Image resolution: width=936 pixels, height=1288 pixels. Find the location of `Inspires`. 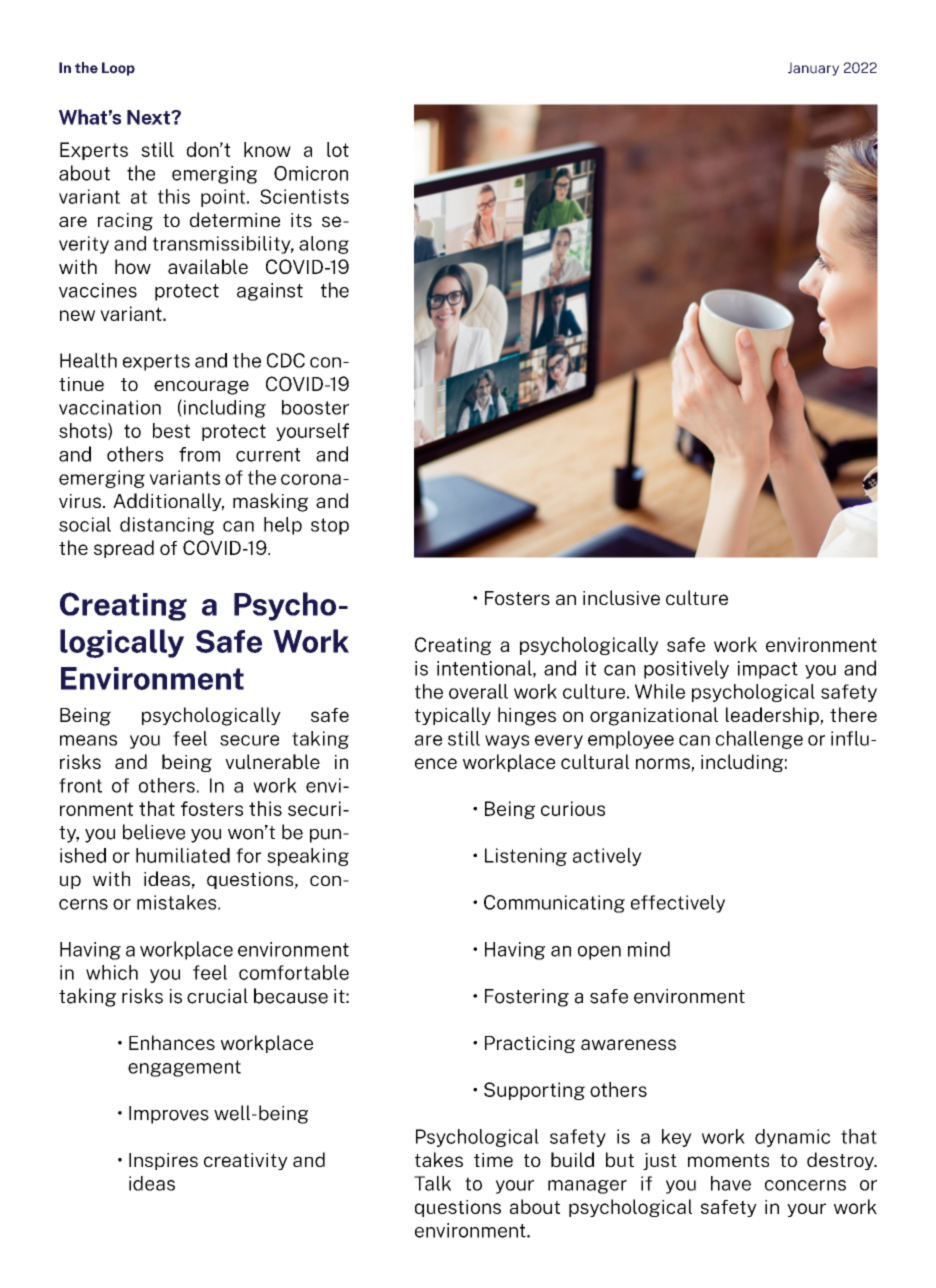

Inspires is located at coordinates (163, 1161).
